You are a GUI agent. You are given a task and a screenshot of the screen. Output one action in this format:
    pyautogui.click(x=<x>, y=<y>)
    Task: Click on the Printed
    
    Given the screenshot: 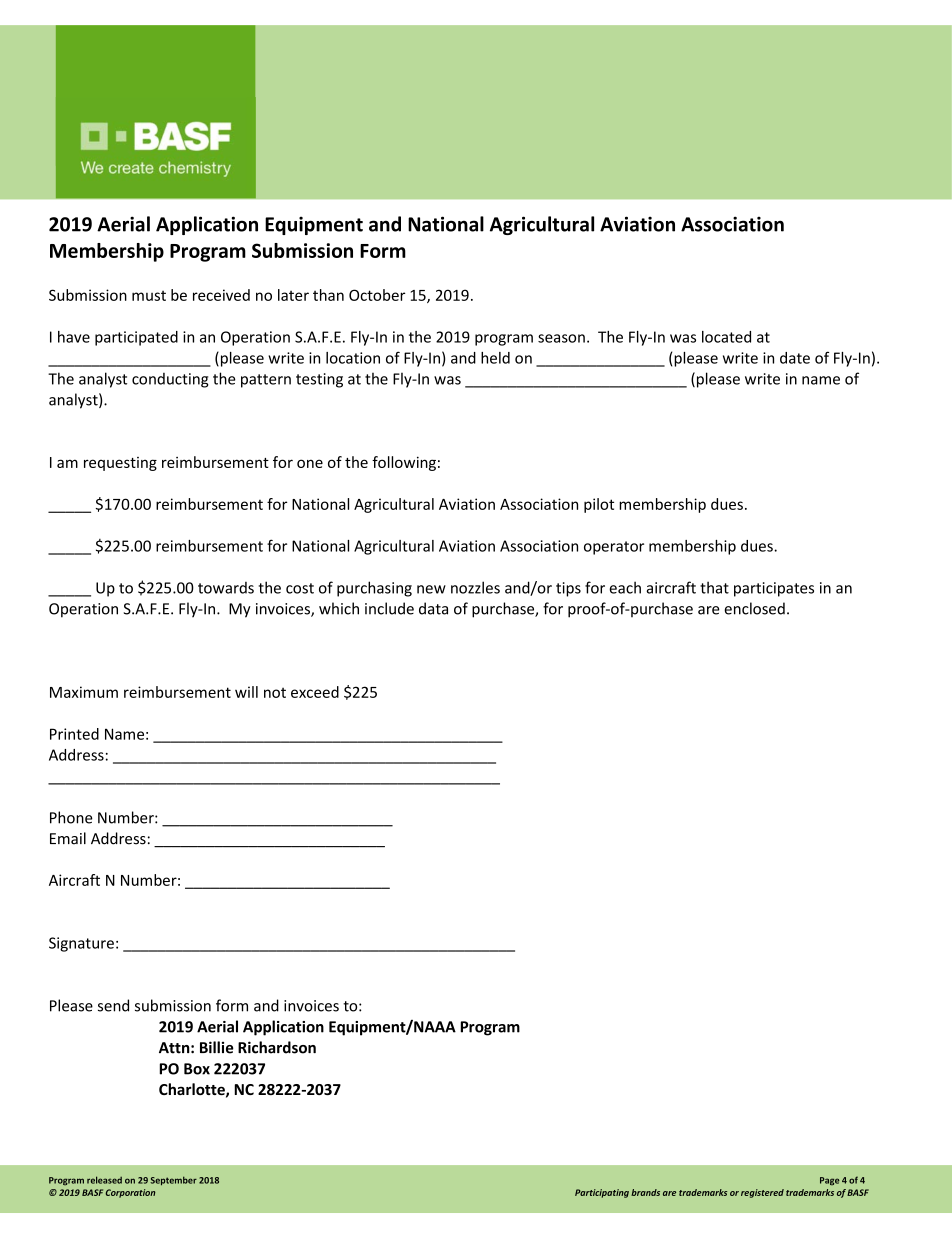 What is the action you would take?
    pyautogui.click(x=74, y=734)
